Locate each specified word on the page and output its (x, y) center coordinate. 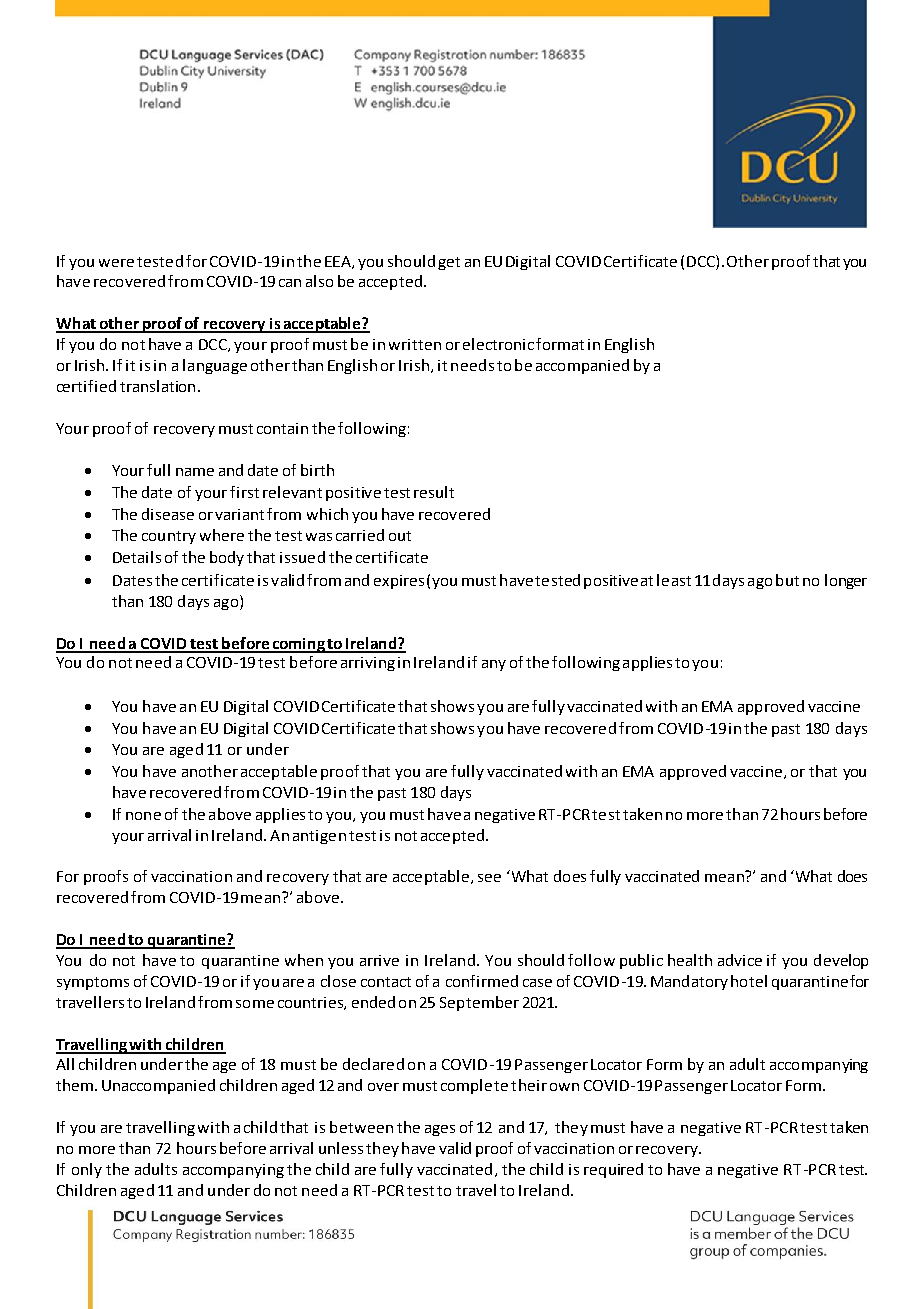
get (449, 263)
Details (137, 557)
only (87, 1170)
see (489, 878)
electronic (498, 344)
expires (399, 582)
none (143, 816)
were (116, 263)
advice (740, 960)
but (787, 580)
